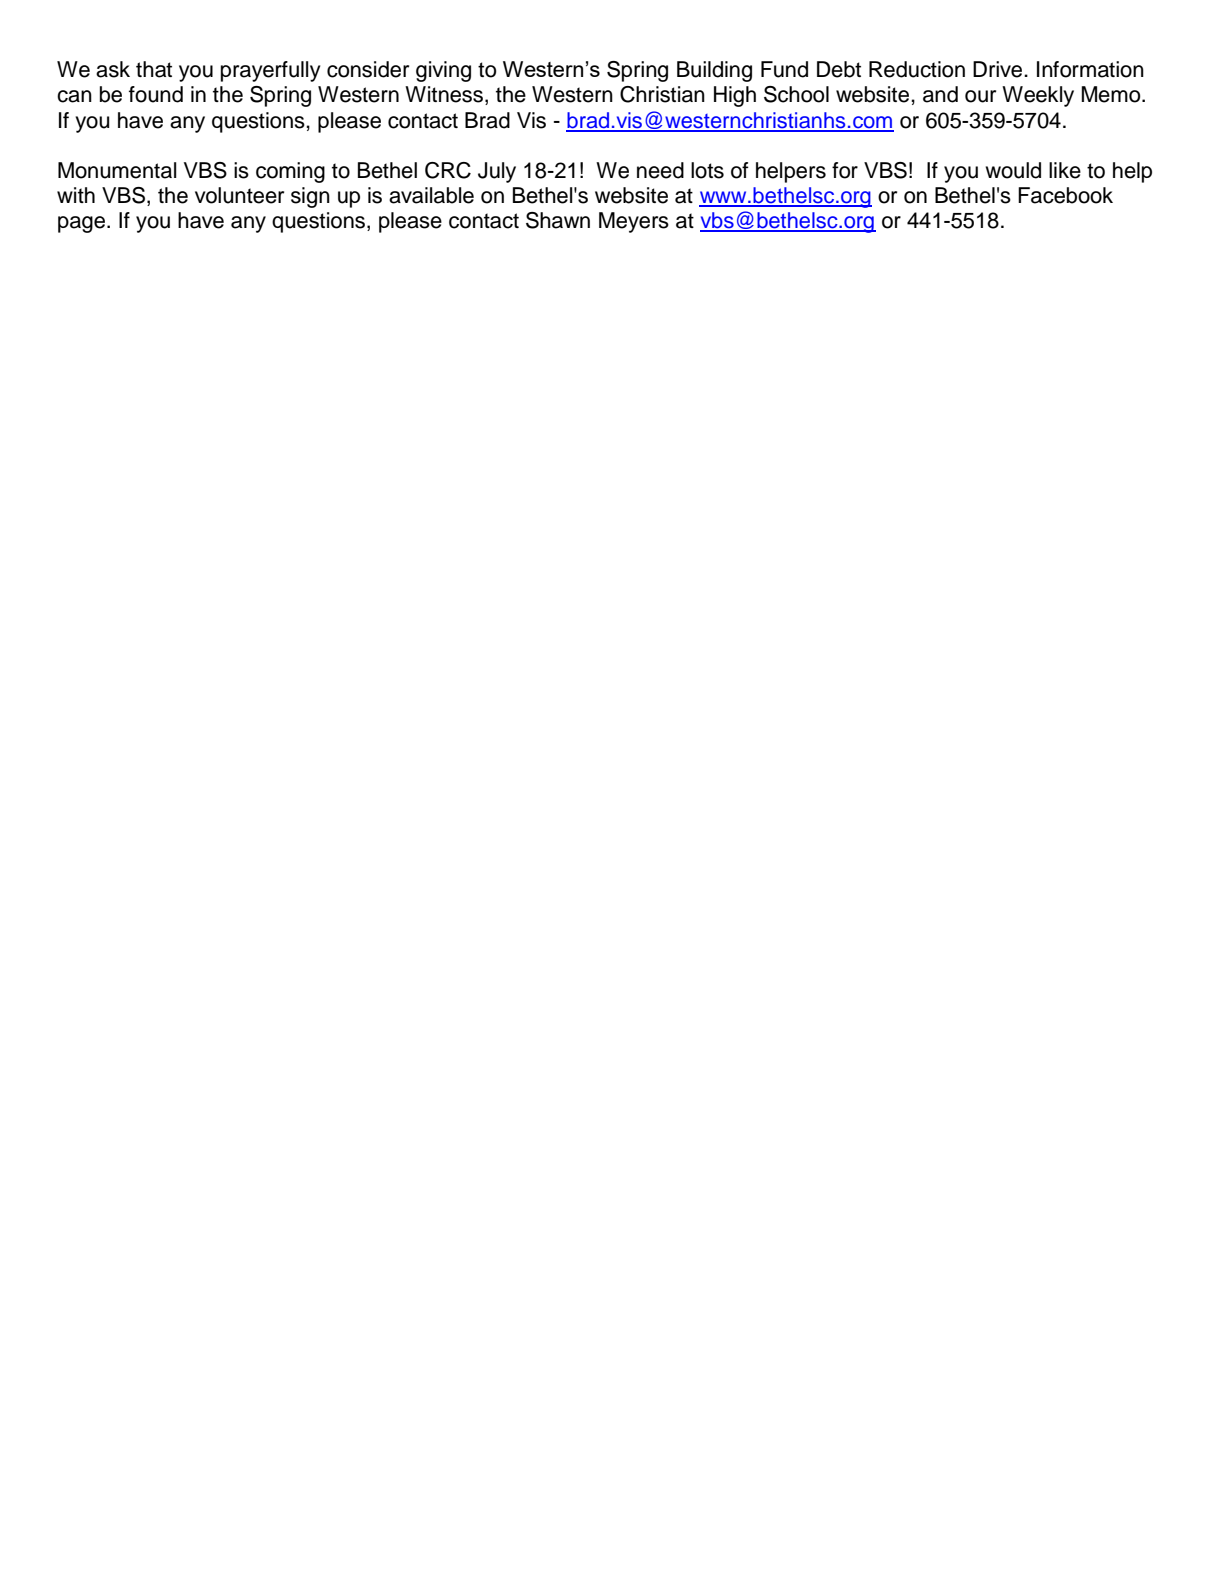  What do you see at coordinates (999, 69) in the image?
I see `Drive` at bounding box center [999, 69].
